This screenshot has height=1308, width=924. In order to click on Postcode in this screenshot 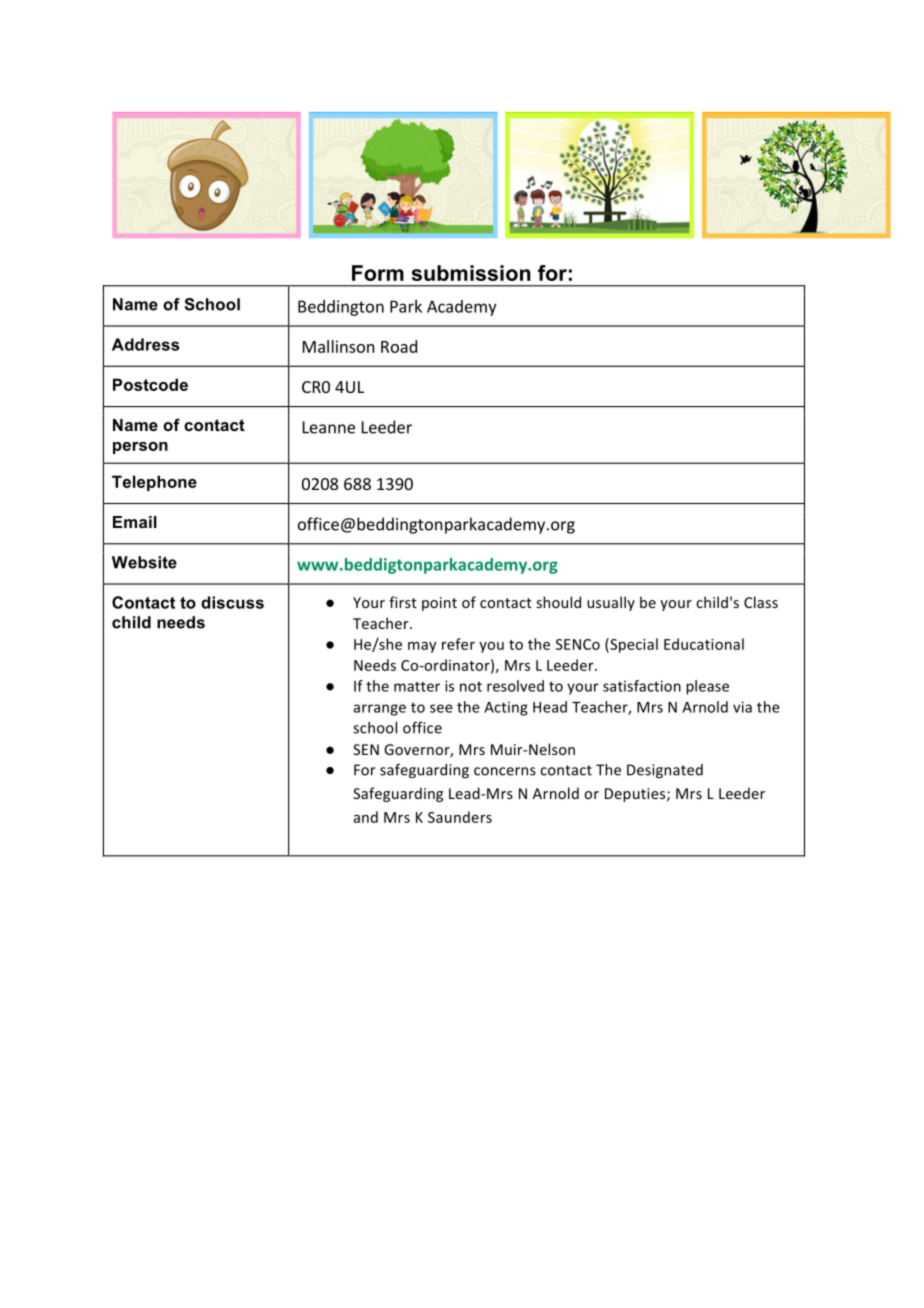, I will do `click(150, 384)`.
